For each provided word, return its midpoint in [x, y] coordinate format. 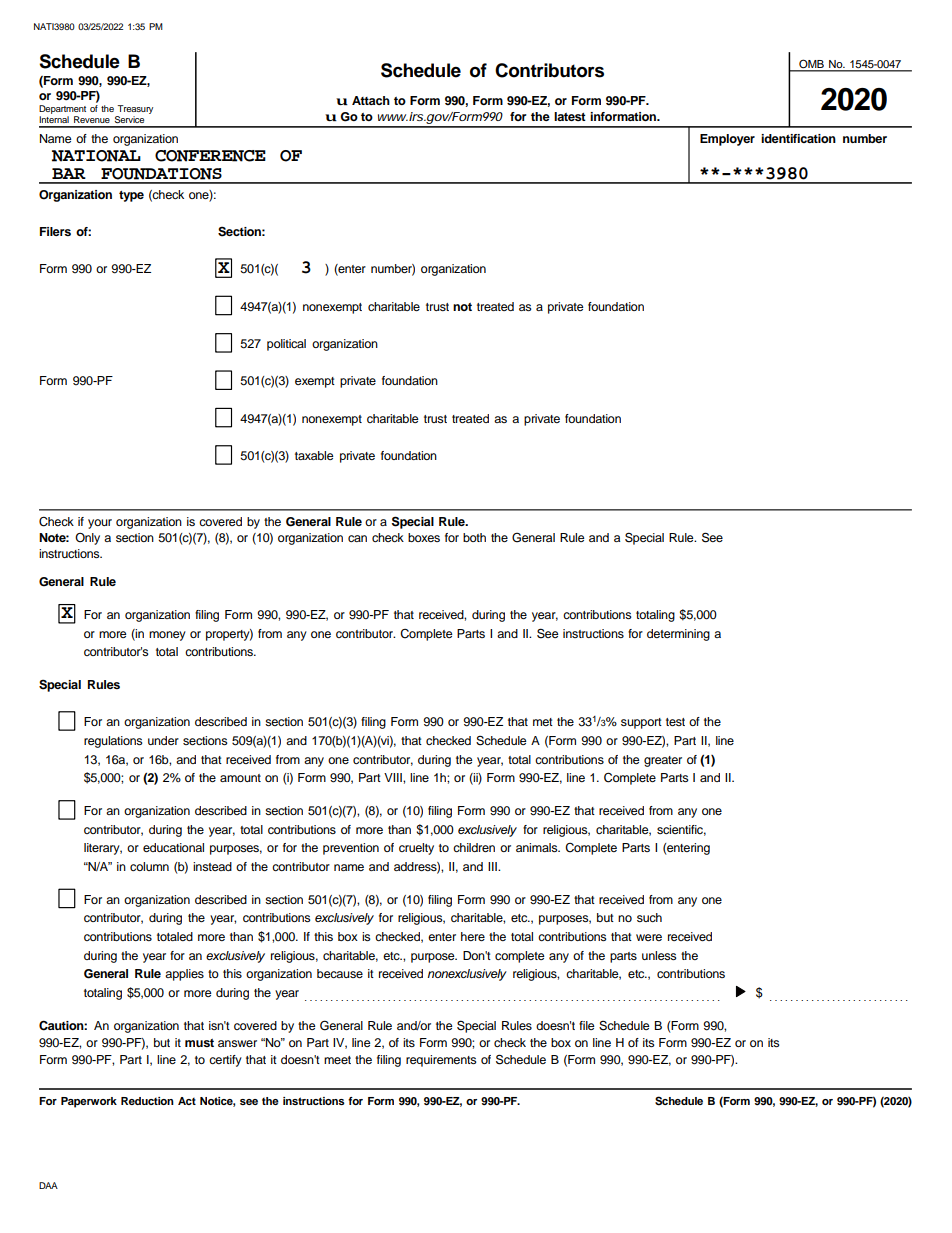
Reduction [147, 1101]
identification [798, 138]
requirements [441, 1061]
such [649, 917]
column [149, 866]
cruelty [416, 849]
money [167, 636]
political [286, 345]
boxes [424, 537]
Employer [727, 140]
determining [678, 635]
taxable [314, 455]
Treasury [134, 111]
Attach [371, 100]
